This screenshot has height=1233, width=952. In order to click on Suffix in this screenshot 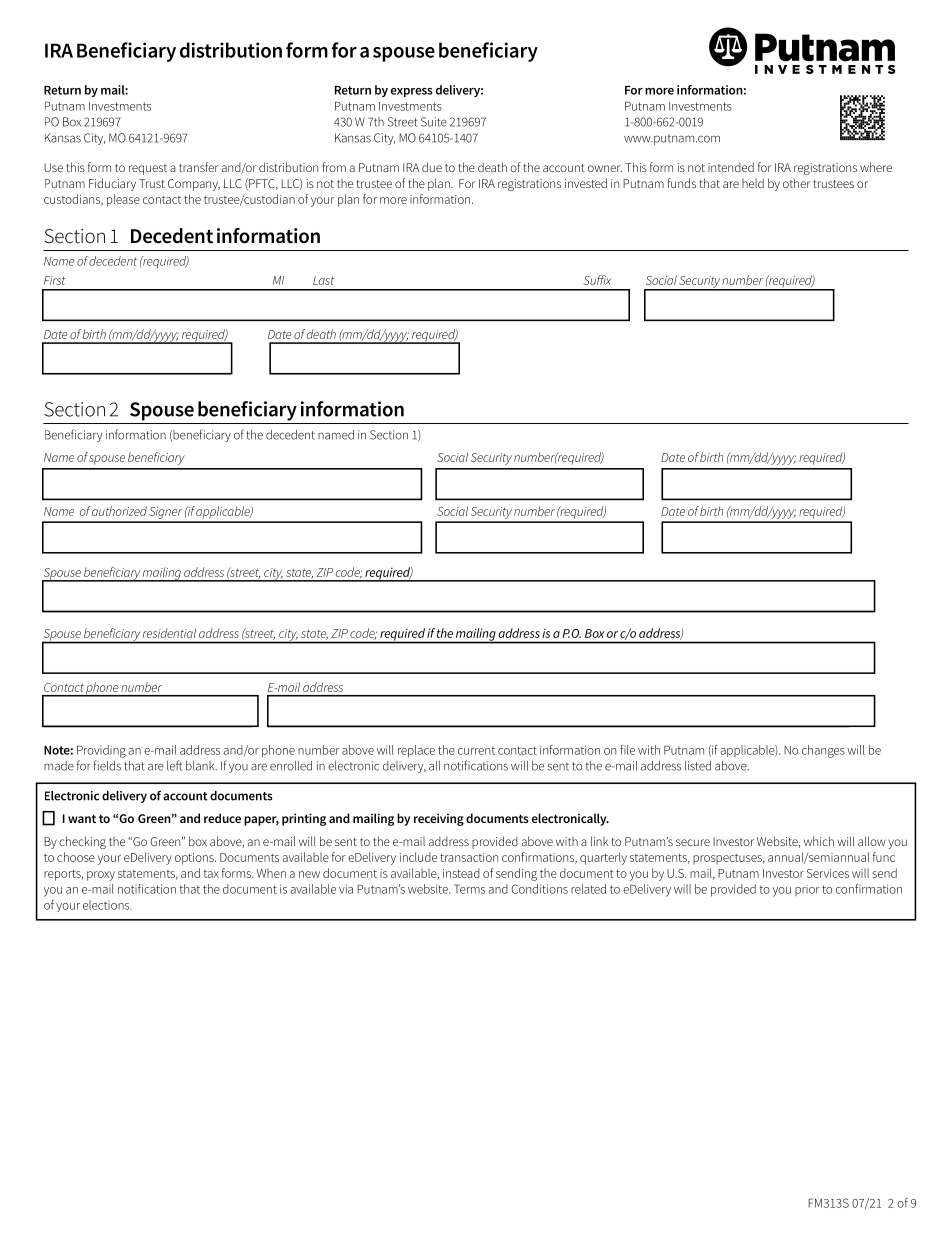, I will do `click(597, 280)`.
